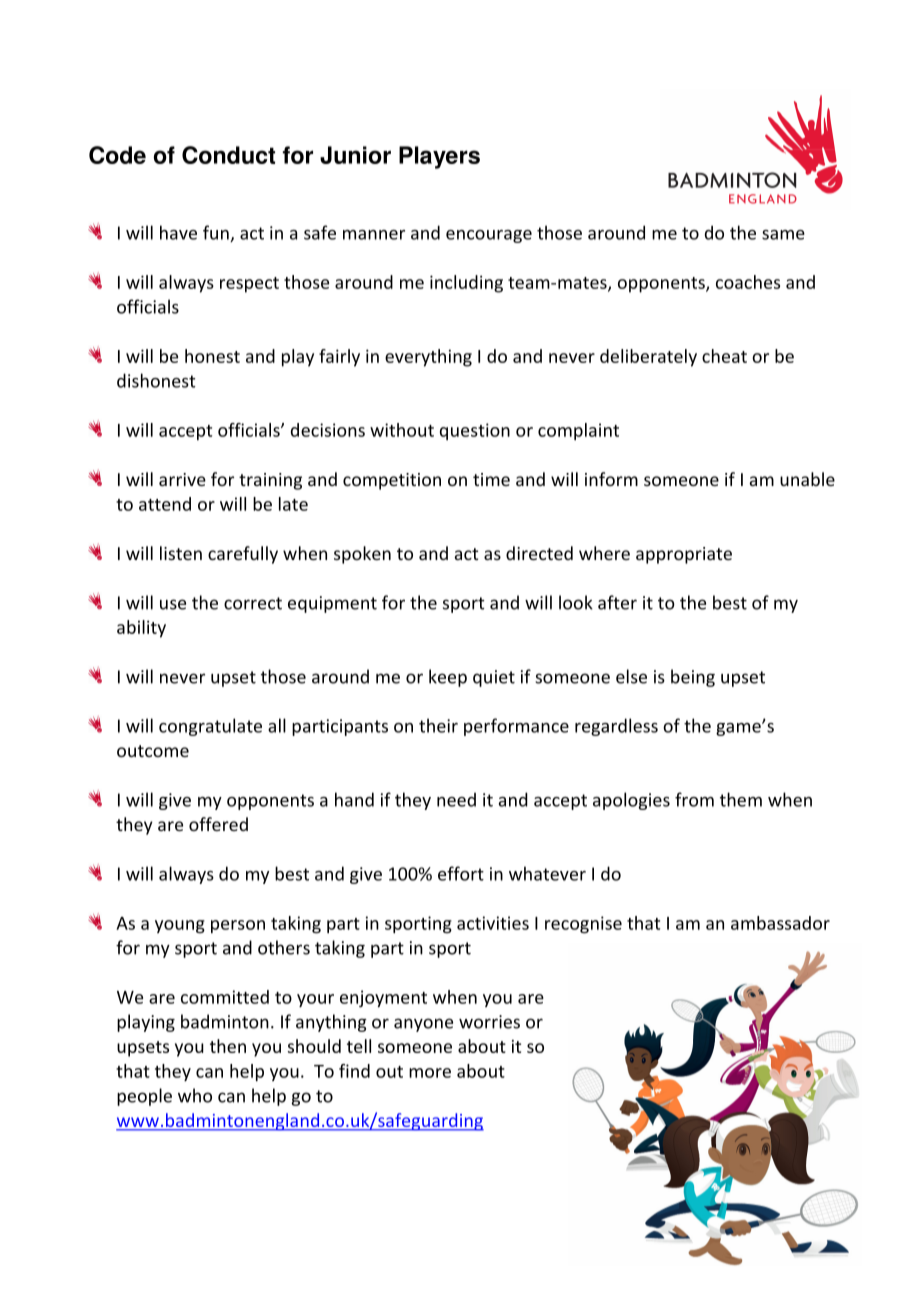 The width and height of the screenshot is (924, 1308). What do you see at coordinates (153, 751) in the screenshot?
I see `outcome` at bounding box center [153, 751].
